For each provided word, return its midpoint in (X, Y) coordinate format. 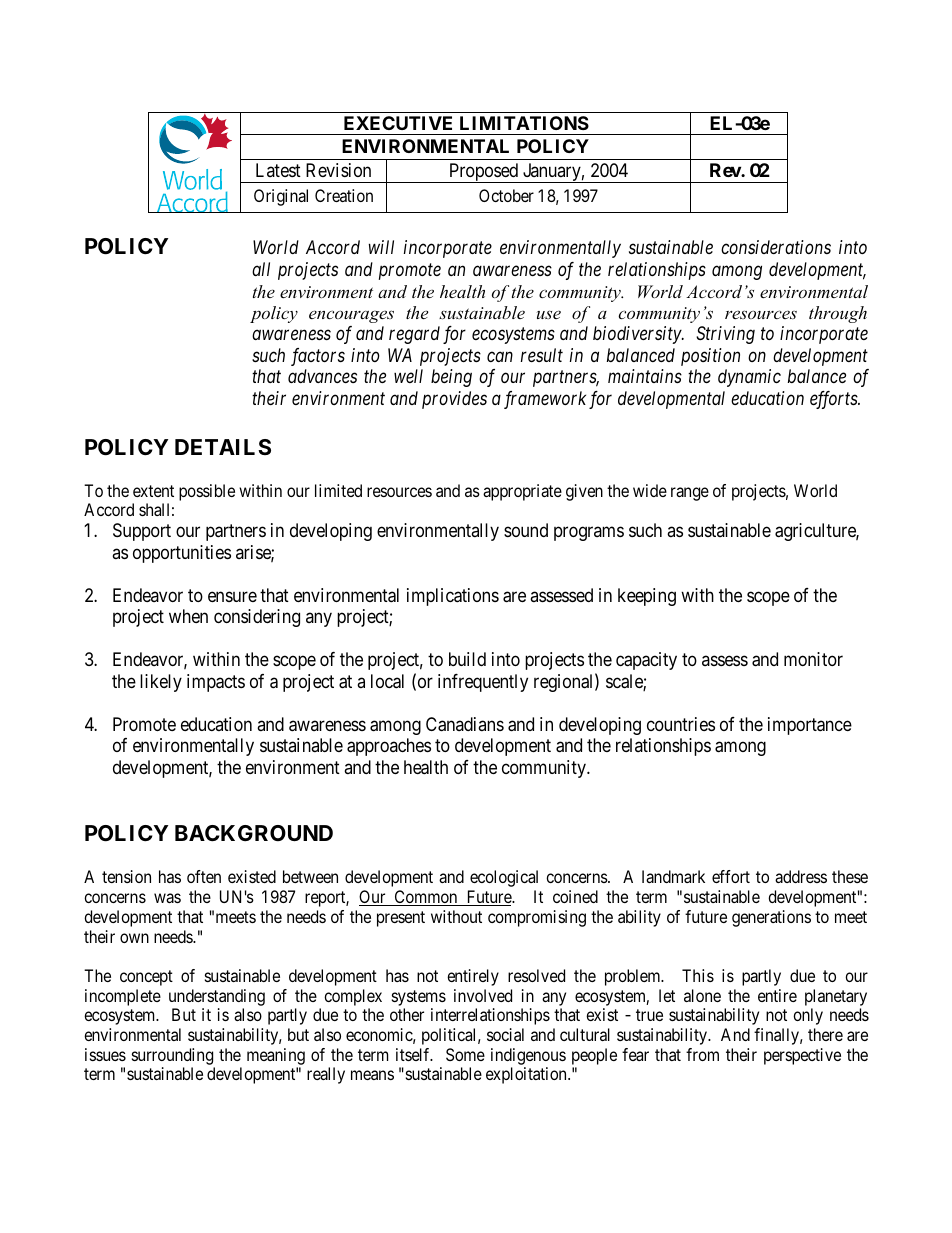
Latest (278, 170)
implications (453, 597)
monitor (813, 659)
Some (465, 1054)
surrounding (172, 1056)
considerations (776, 247)
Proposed (484, 173)
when (188, 616)
